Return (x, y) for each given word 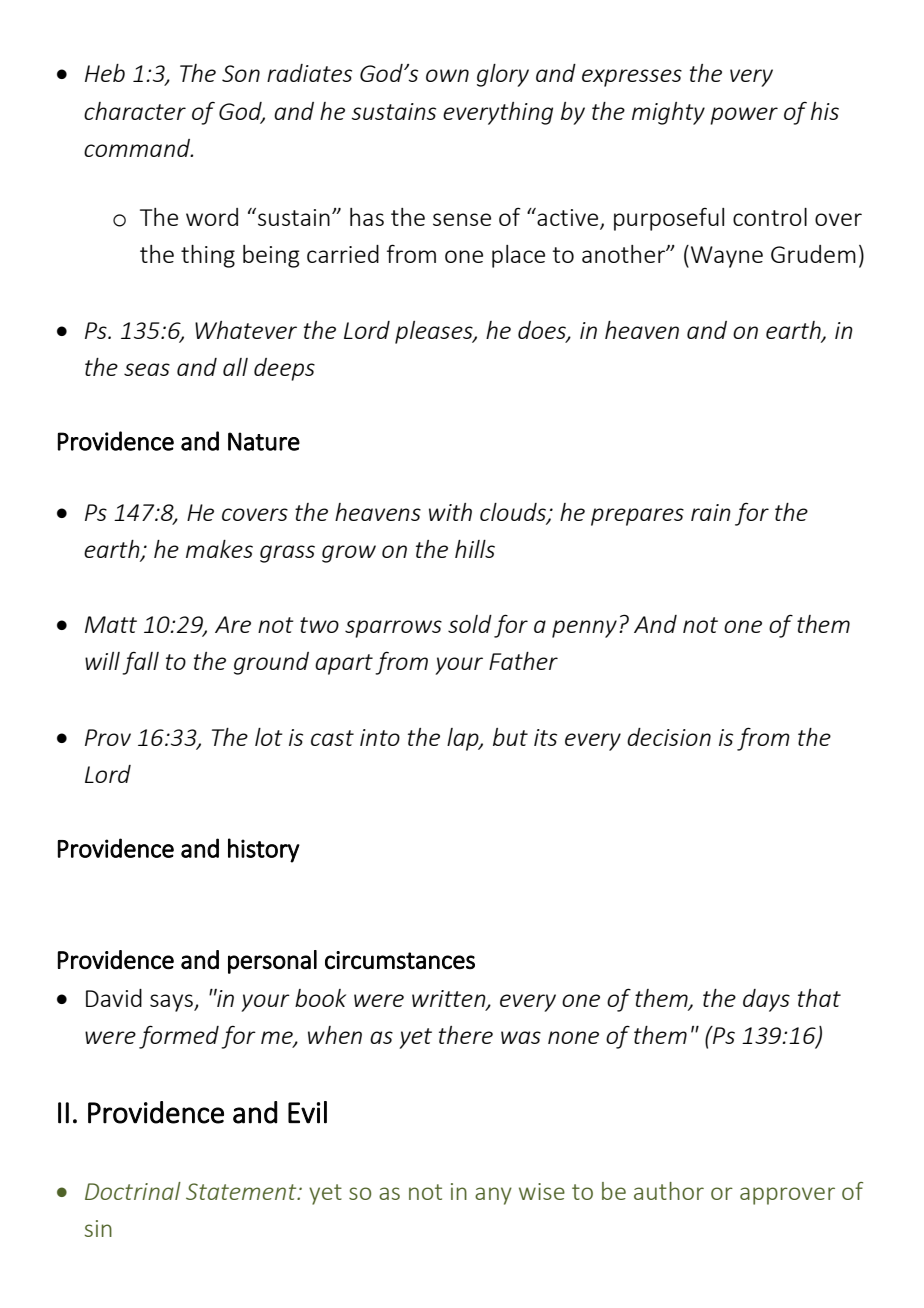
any (493, 1196)
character (135, 111)
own (447, 75)
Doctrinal (133, 1191)
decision (669, 737)
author (669, 1191)
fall (140, 663)
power (744, 116)
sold (470, 624)
